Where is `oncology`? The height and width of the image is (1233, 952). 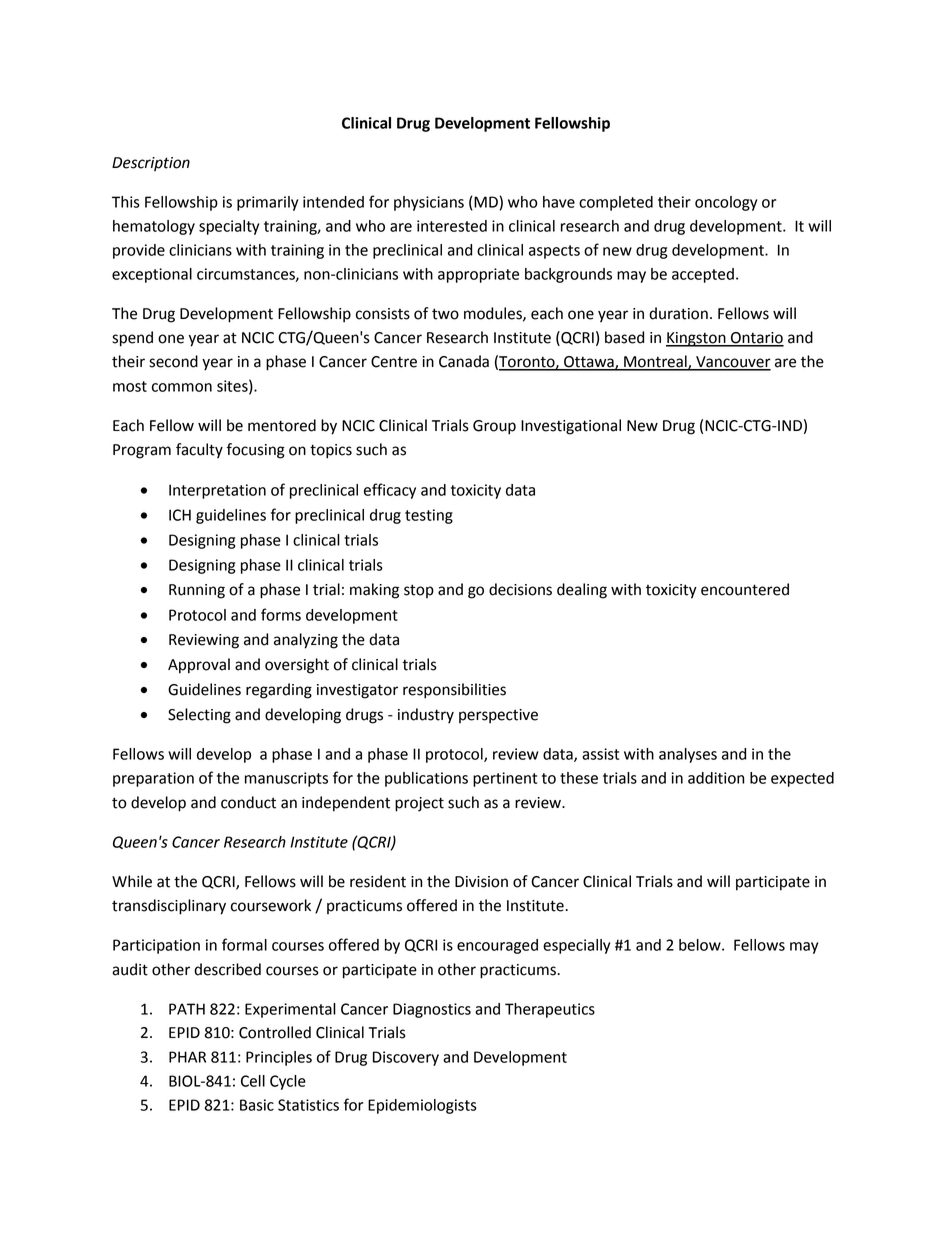 oncology is located at coordinates (726, 203).
